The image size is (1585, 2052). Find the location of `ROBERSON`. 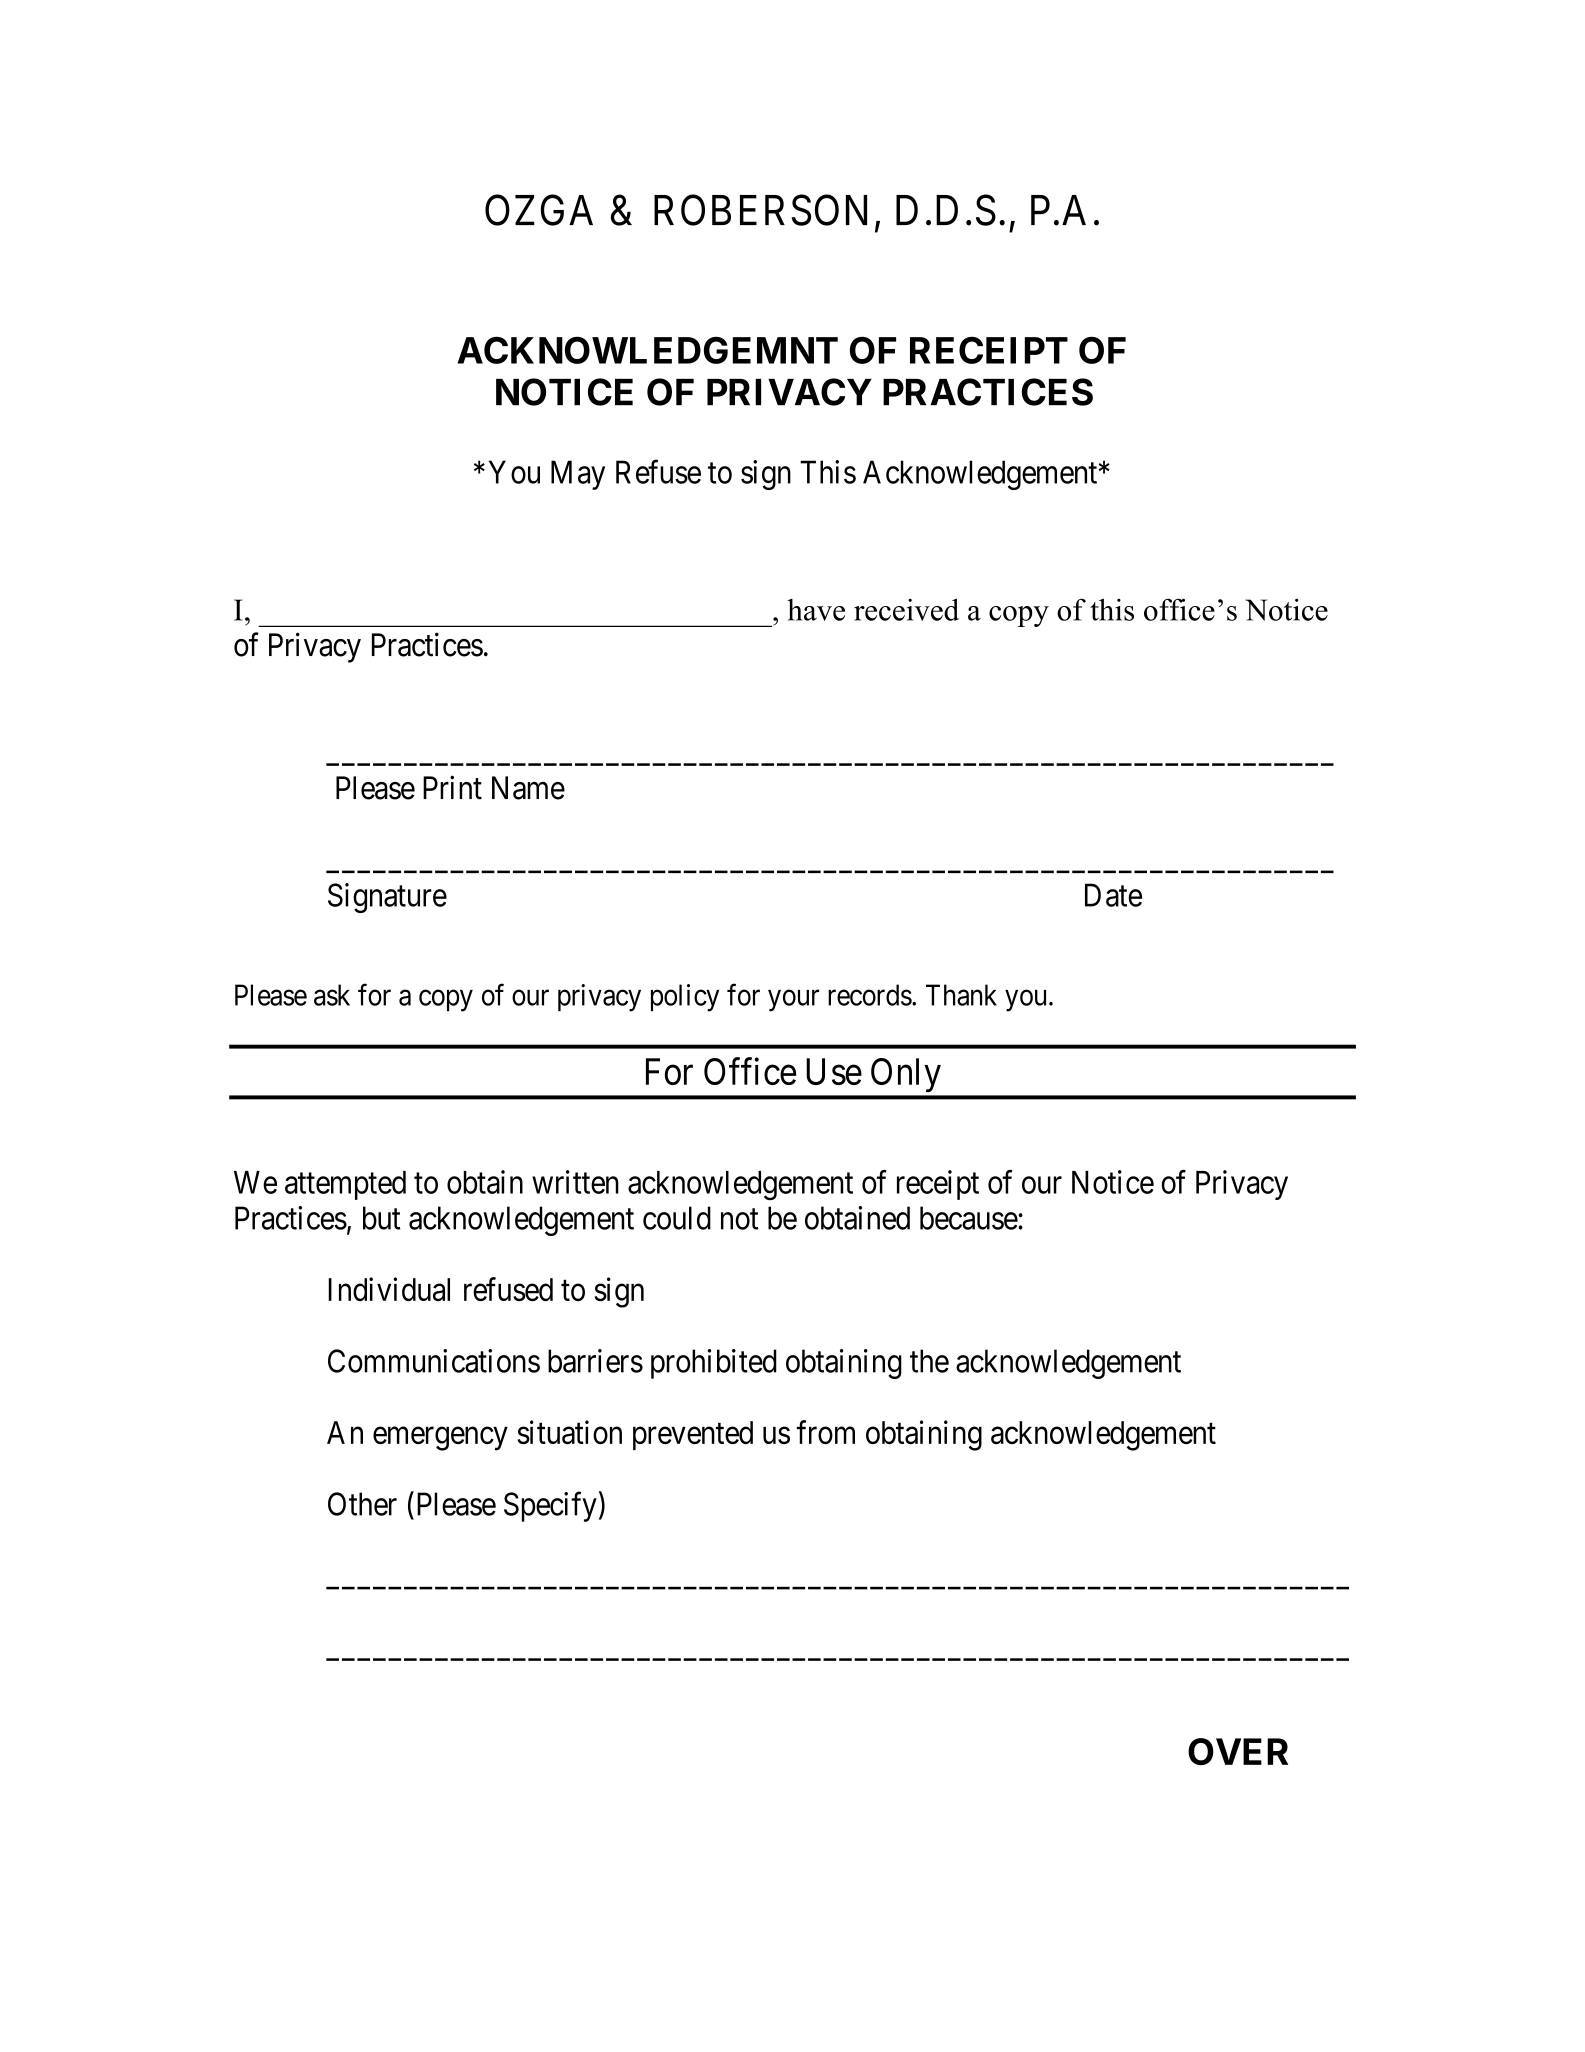

ROBERSON is located at coordinates (760, 210).
